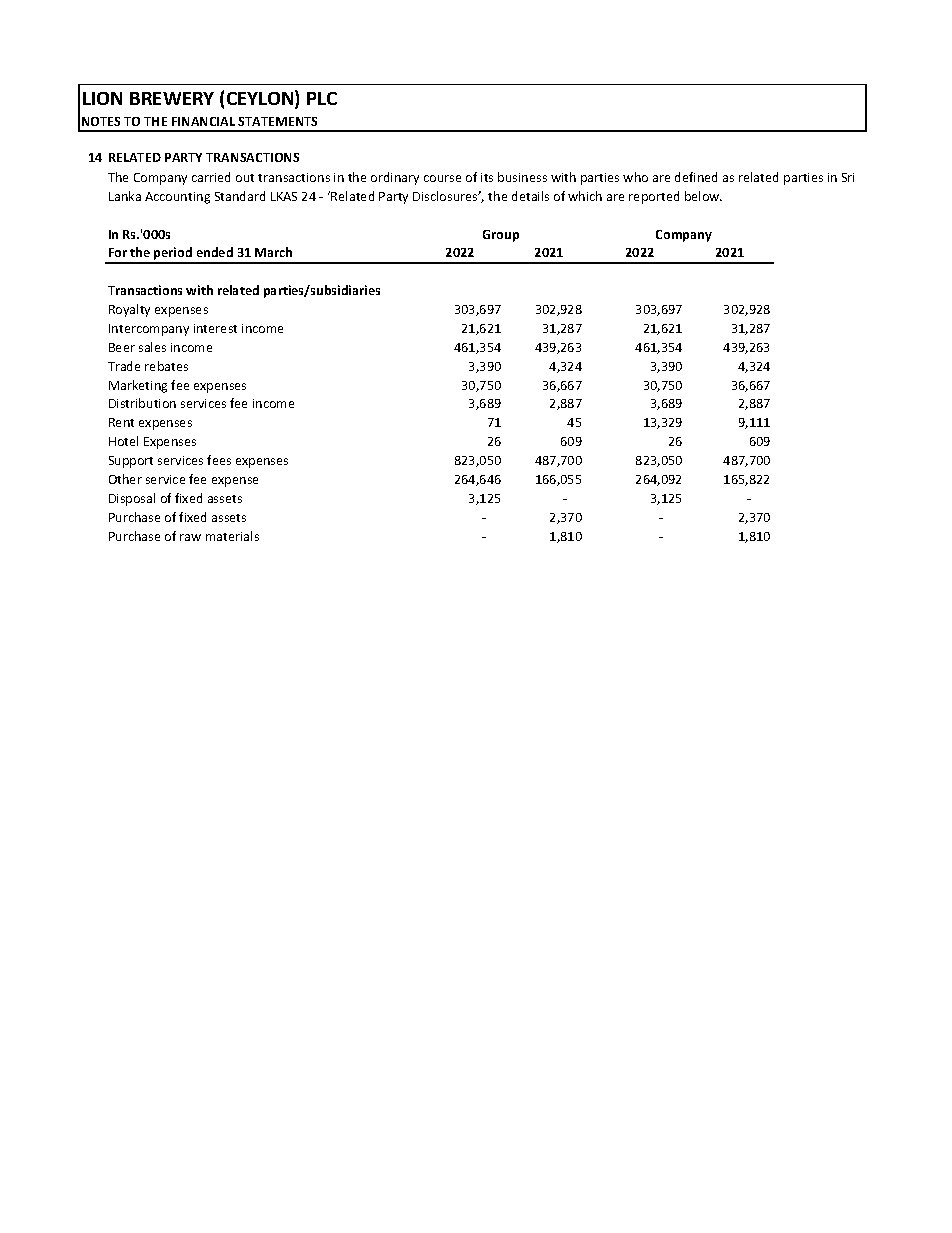 This page has width=952, height=1233. I want to click on materials, so click(232, 536).
